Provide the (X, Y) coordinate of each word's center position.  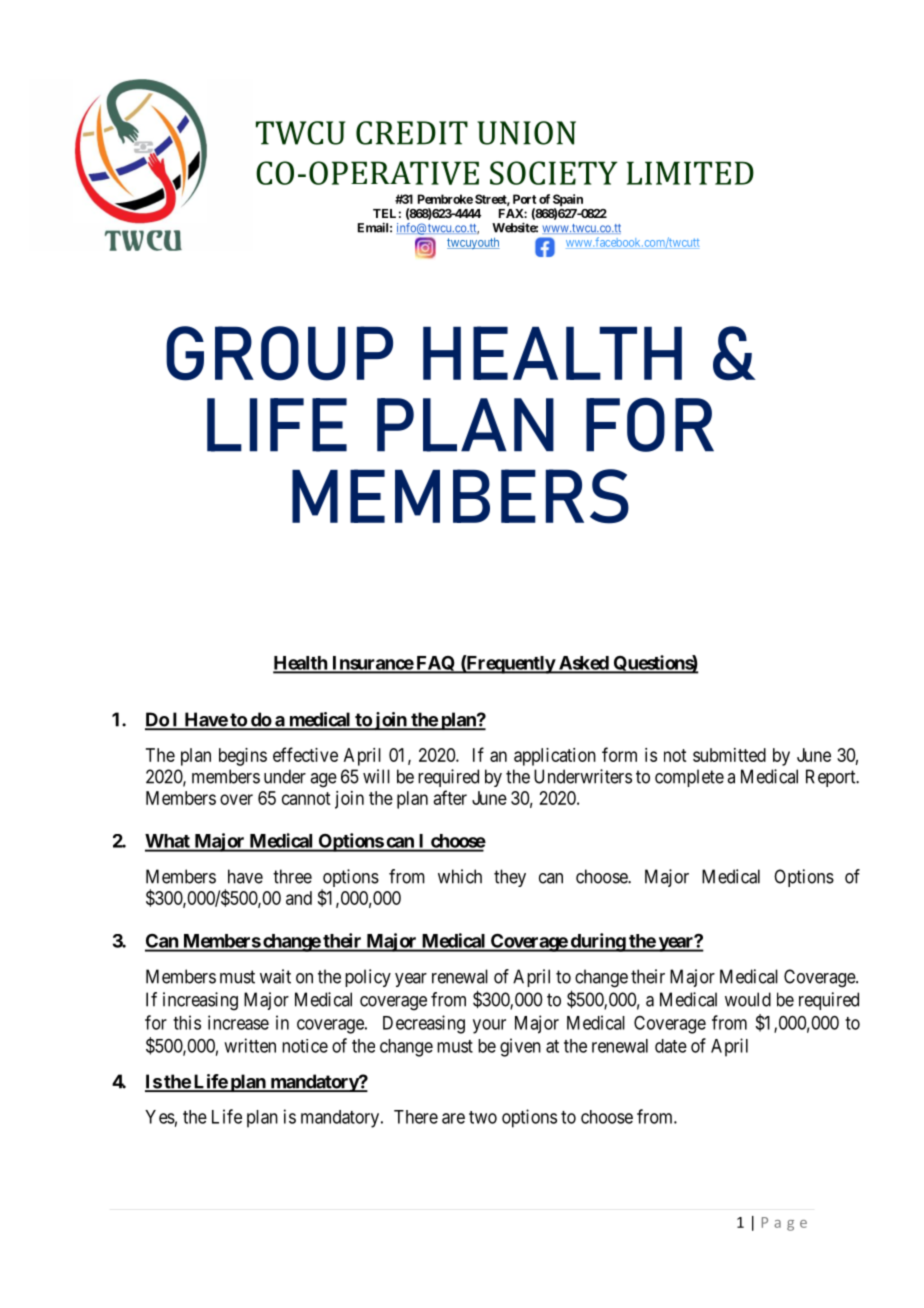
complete (689, 778)
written (250, 1045)
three (292, 876)
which (460, 876)
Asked (583, 664)
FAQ (435, 665)
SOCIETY (554, 173)
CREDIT (412, 133)
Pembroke (445, 199)
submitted (729, 755)
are (453, 1118)
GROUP (279, 353)
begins (243, 757)
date (671, 1046)
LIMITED (690, 173)
